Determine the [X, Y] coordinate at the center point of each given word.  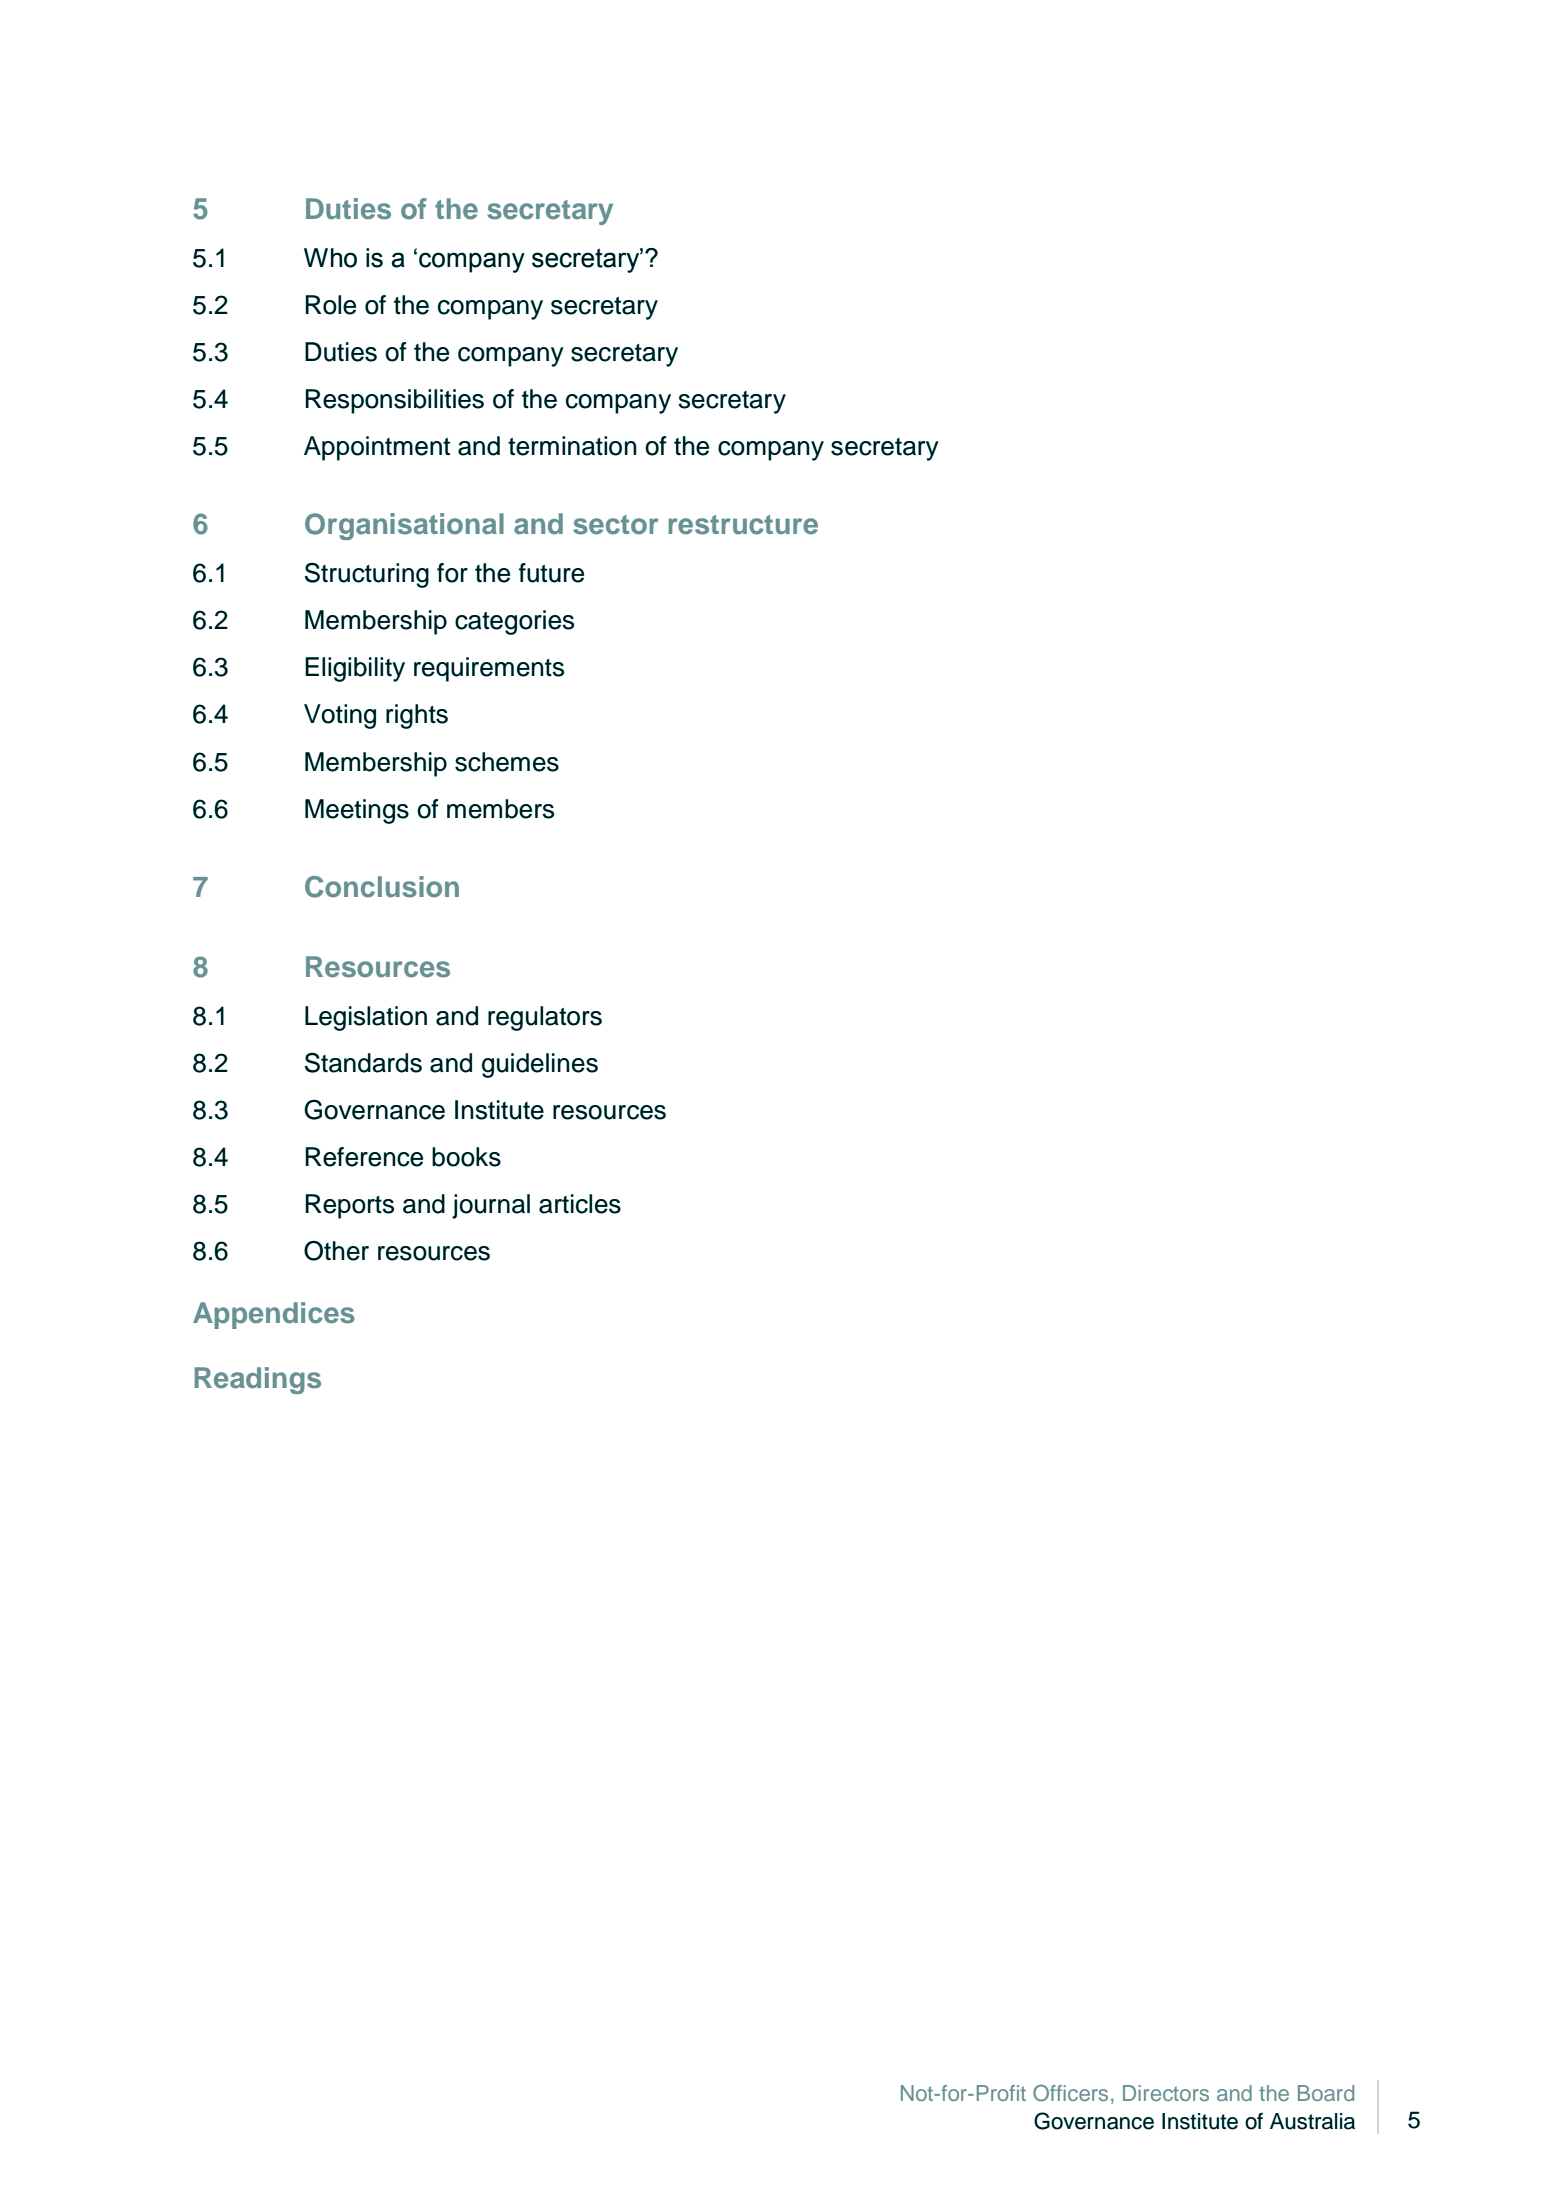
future [551, 573]
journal [491, 1206]
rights [417, 716]
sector [616, 525]
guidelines [540, 1065]
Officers [1070, 2093]
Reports [349, 1206]
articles [580, 1204]
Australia [1312, 2121]
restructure [743, 525]
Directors [1166, 2093]
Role [330, 305]
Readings [258, 1380]
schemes [507, 762]
